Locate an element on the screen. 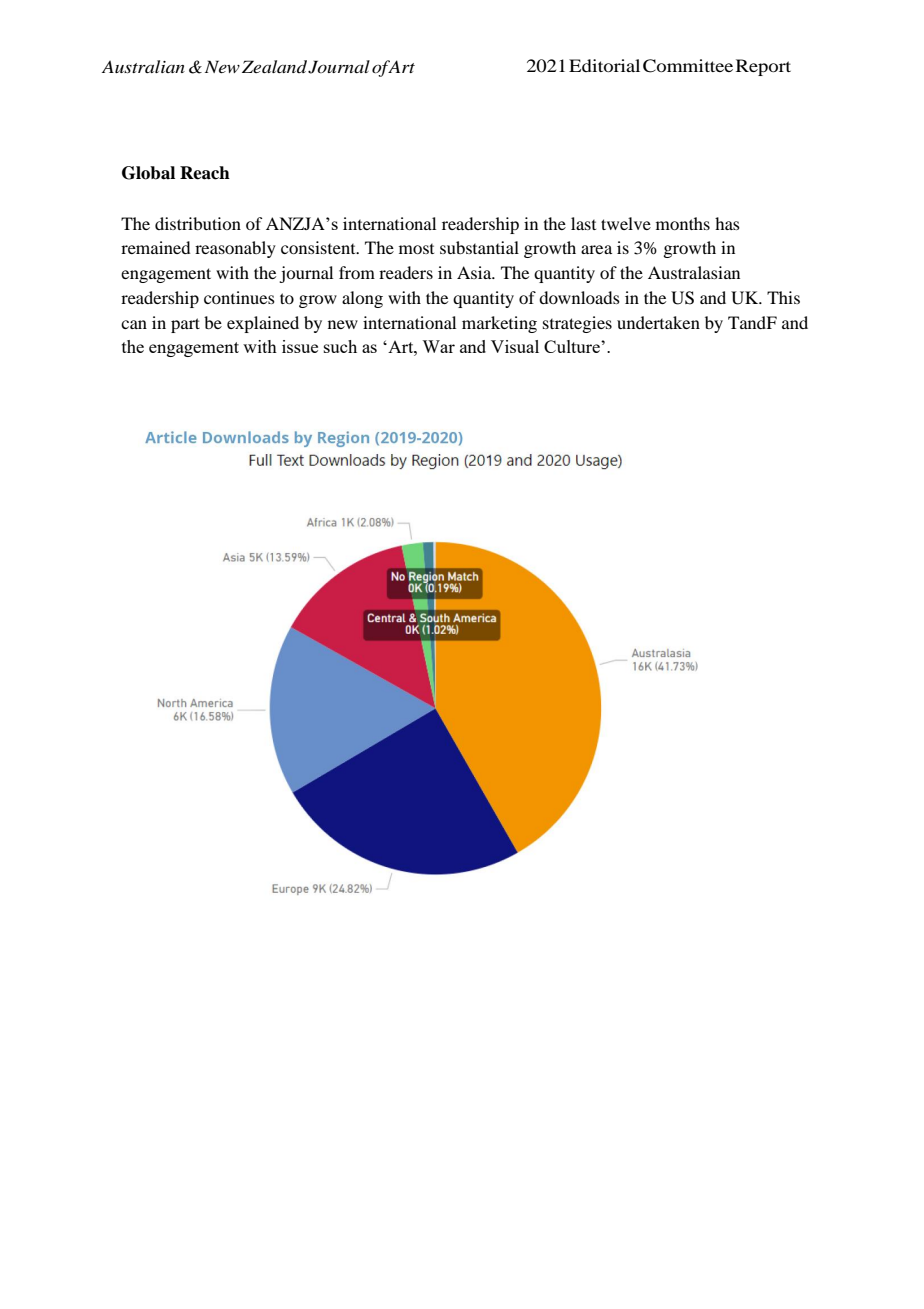  along is located at coordinates (362, 299).
